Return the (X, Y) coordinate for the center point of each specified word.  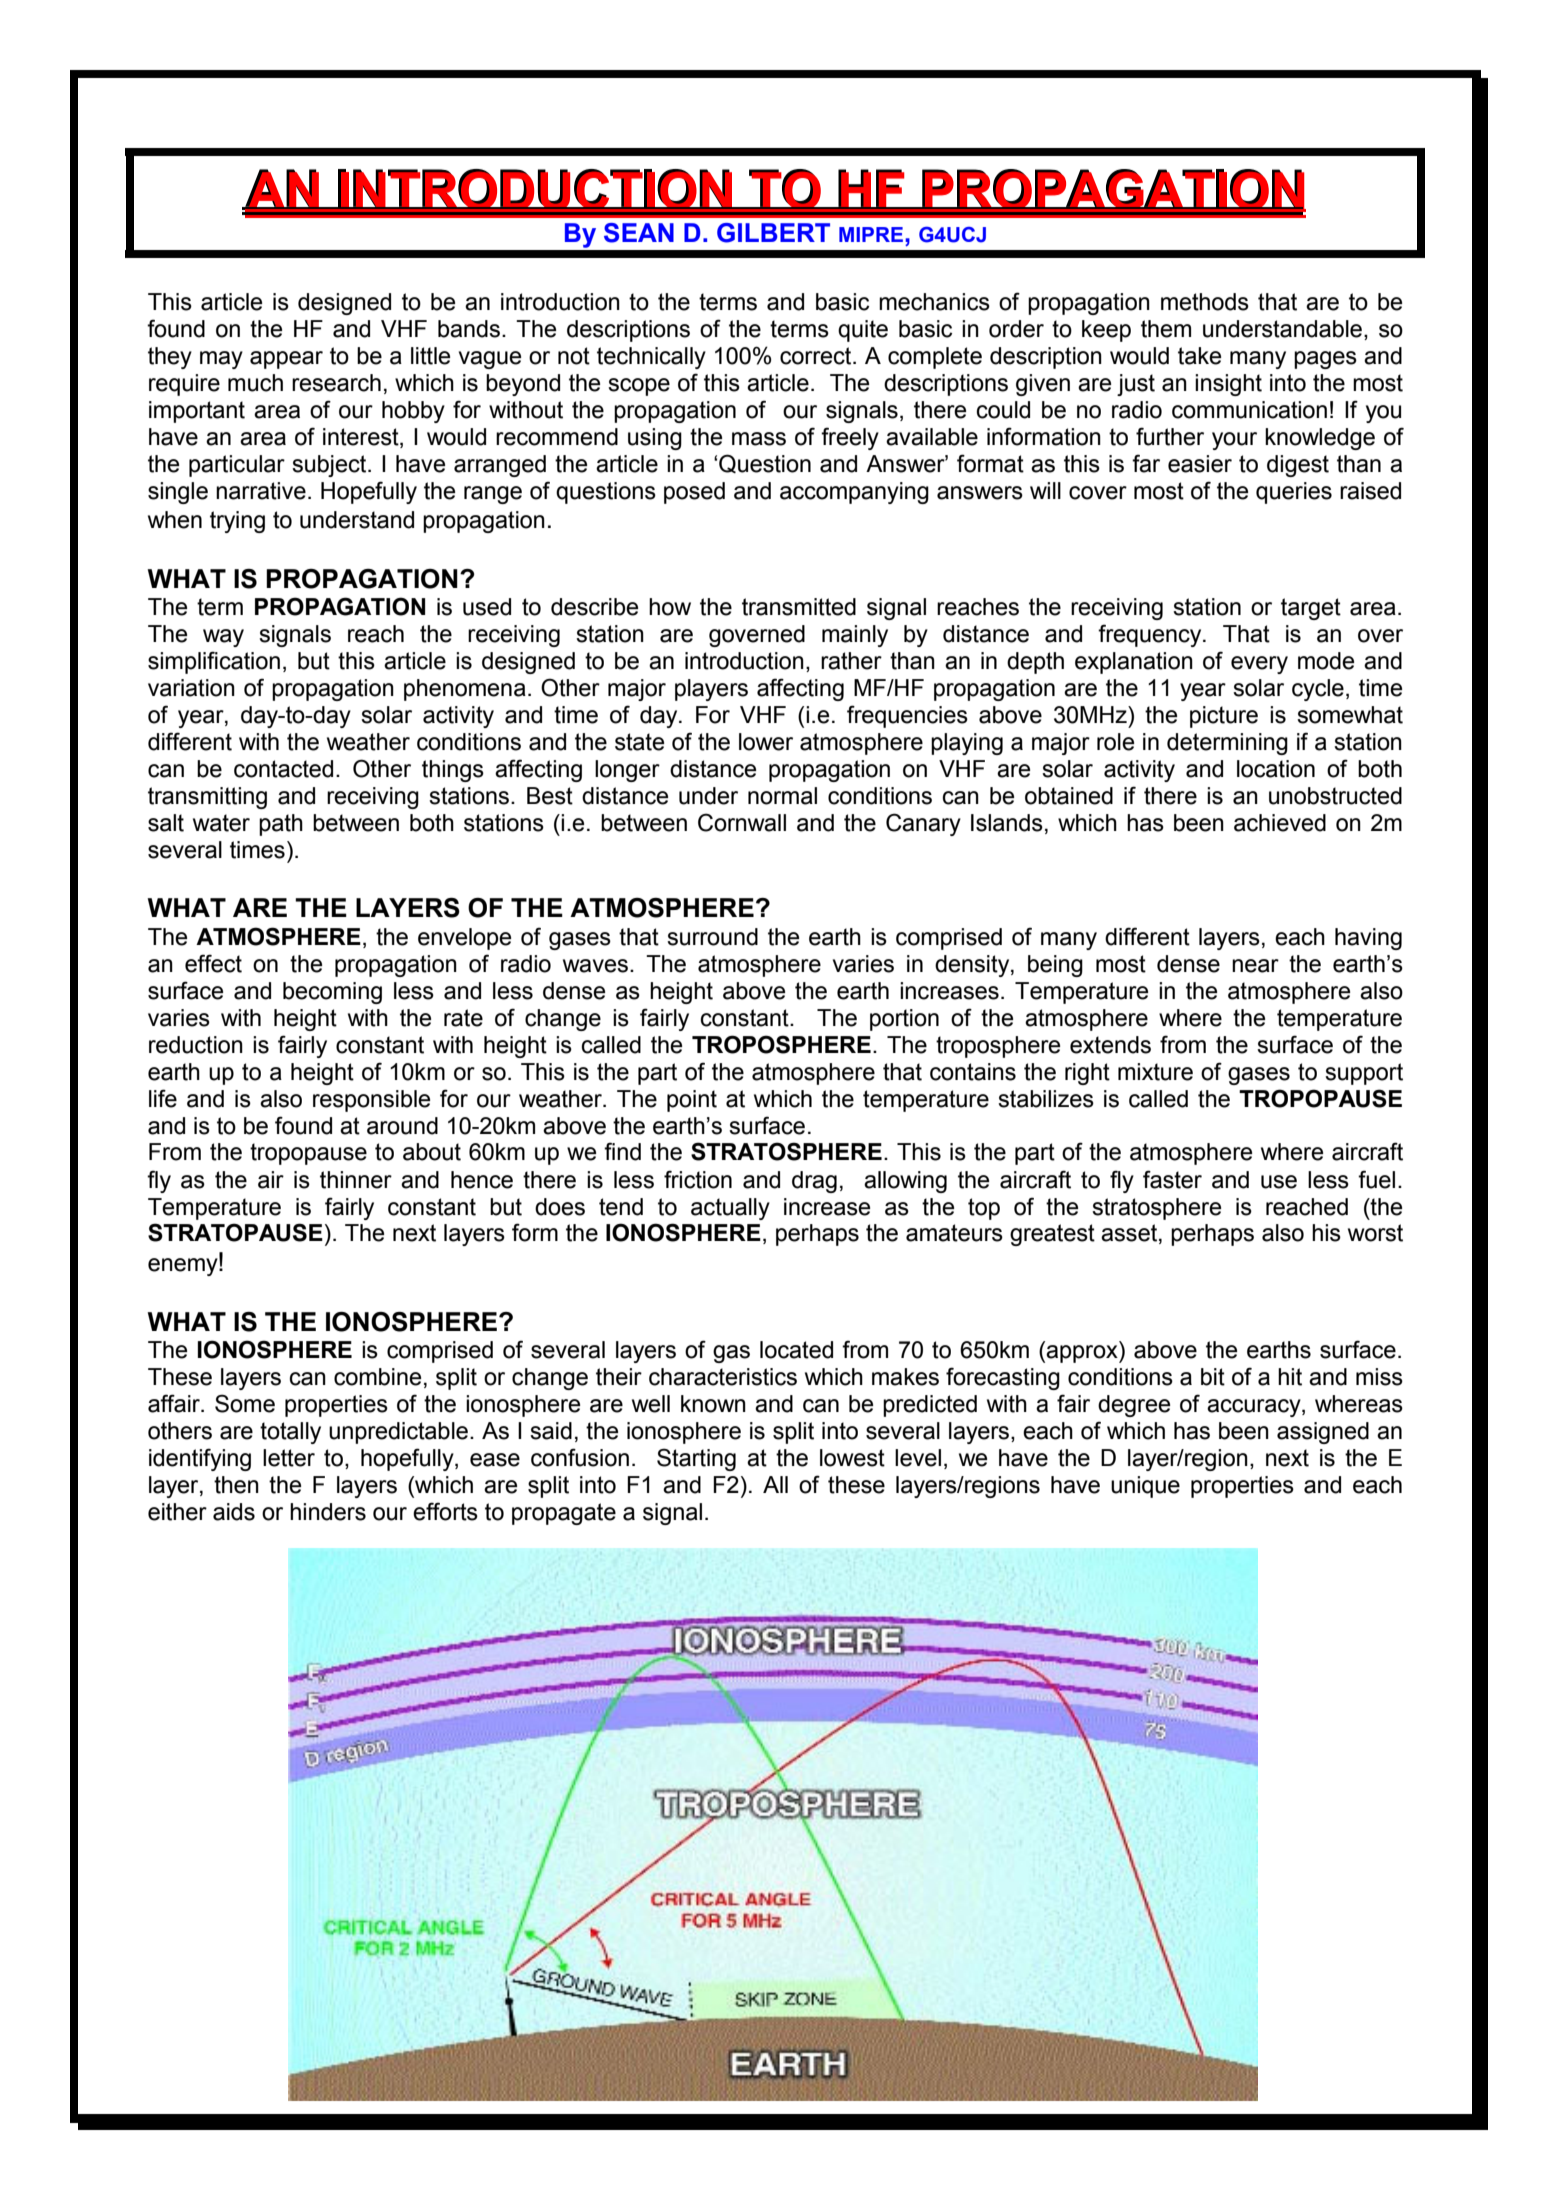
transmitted (799, 607)
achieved (1280, 823)
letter (289, 1458)
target (1311, 609)
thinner (356, 1180)
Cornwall (742, 822)
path (281, 825)
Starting (696, 1459)
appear (286, 360)
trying (237, 522)
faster (1172, 1179)
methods (1205, 302)
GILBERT (773, 233)
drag (814, 1182)
